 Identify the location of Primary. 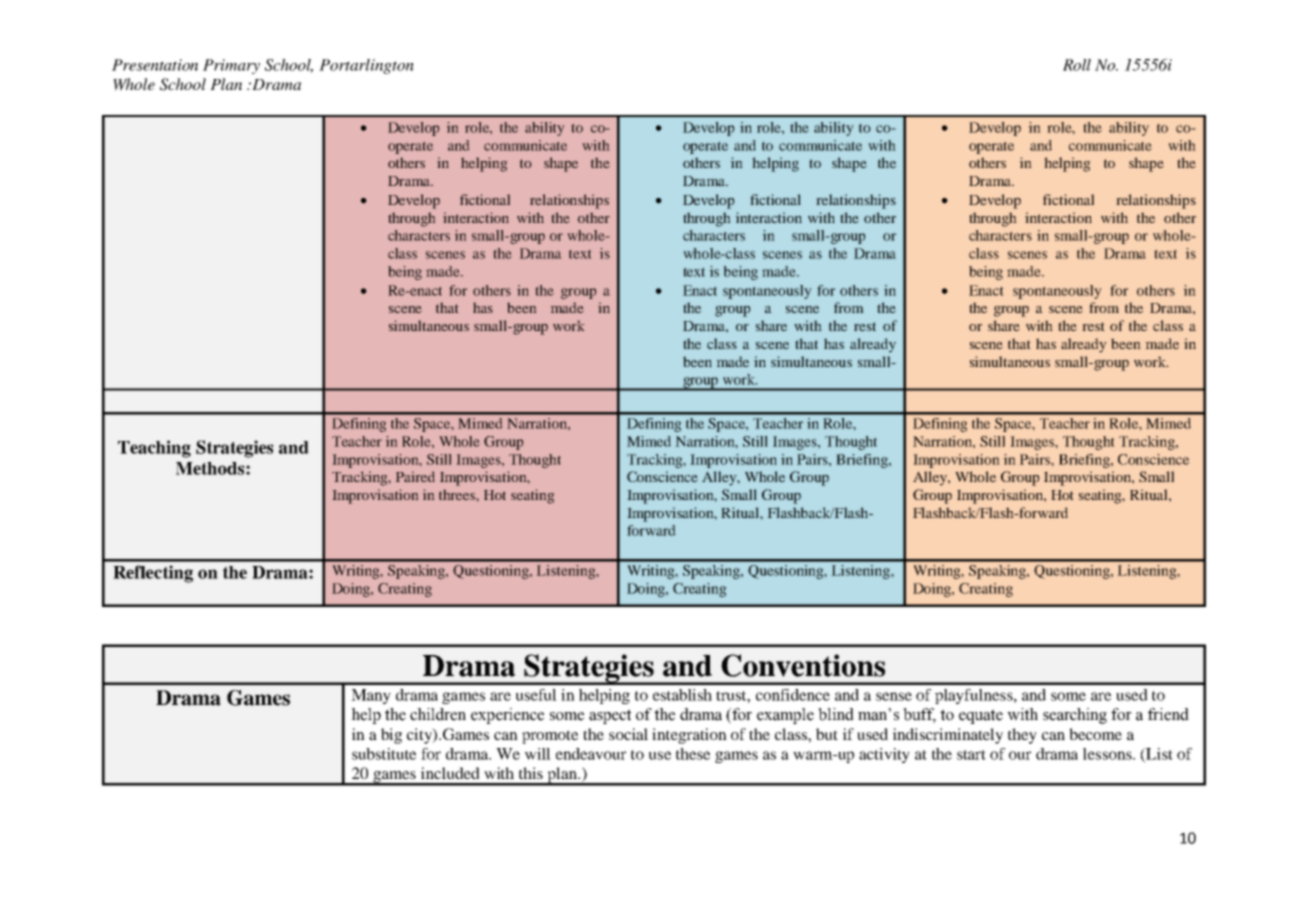
(231, 66).
